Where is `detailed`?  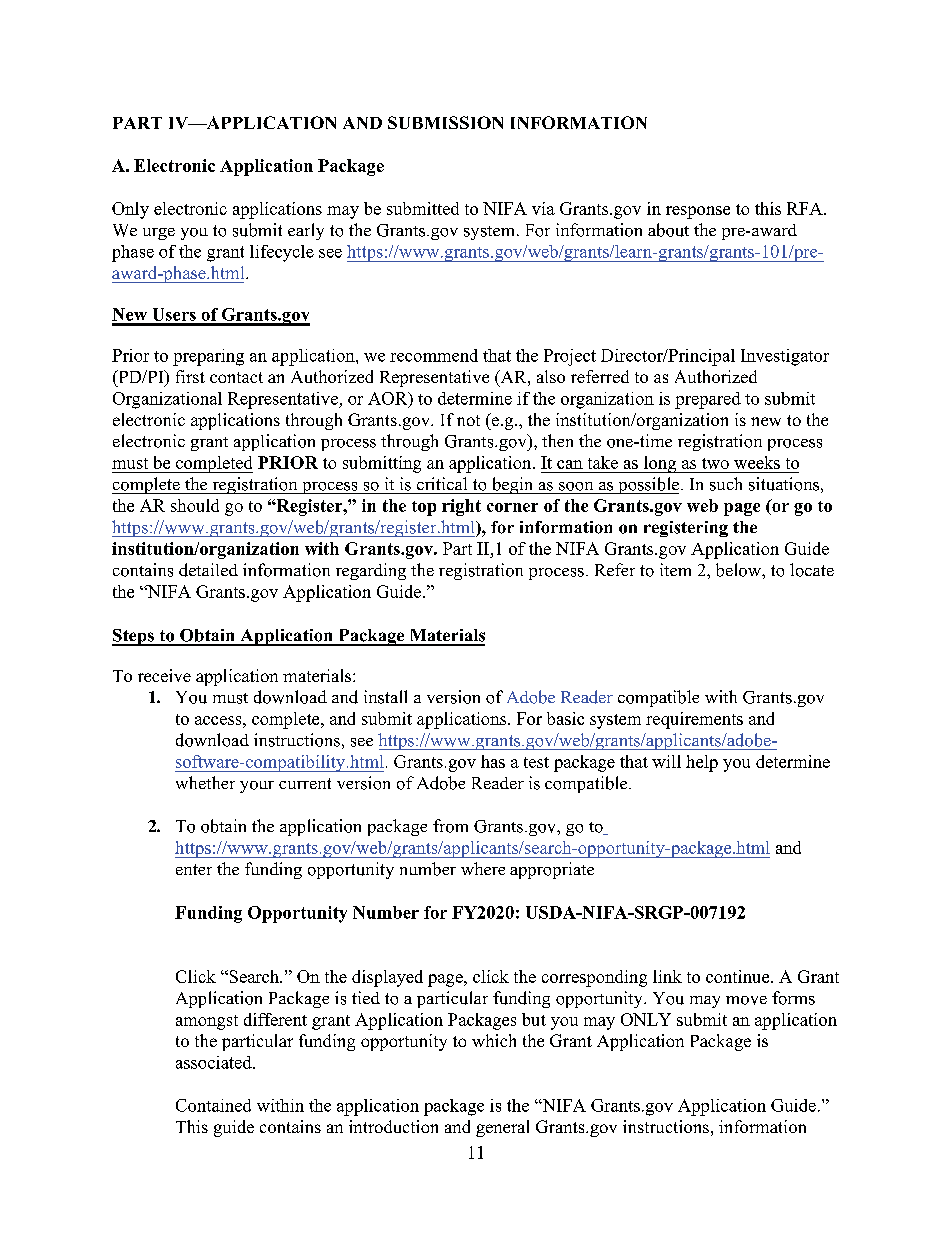 detailed is located at coordinates (208, 570).
